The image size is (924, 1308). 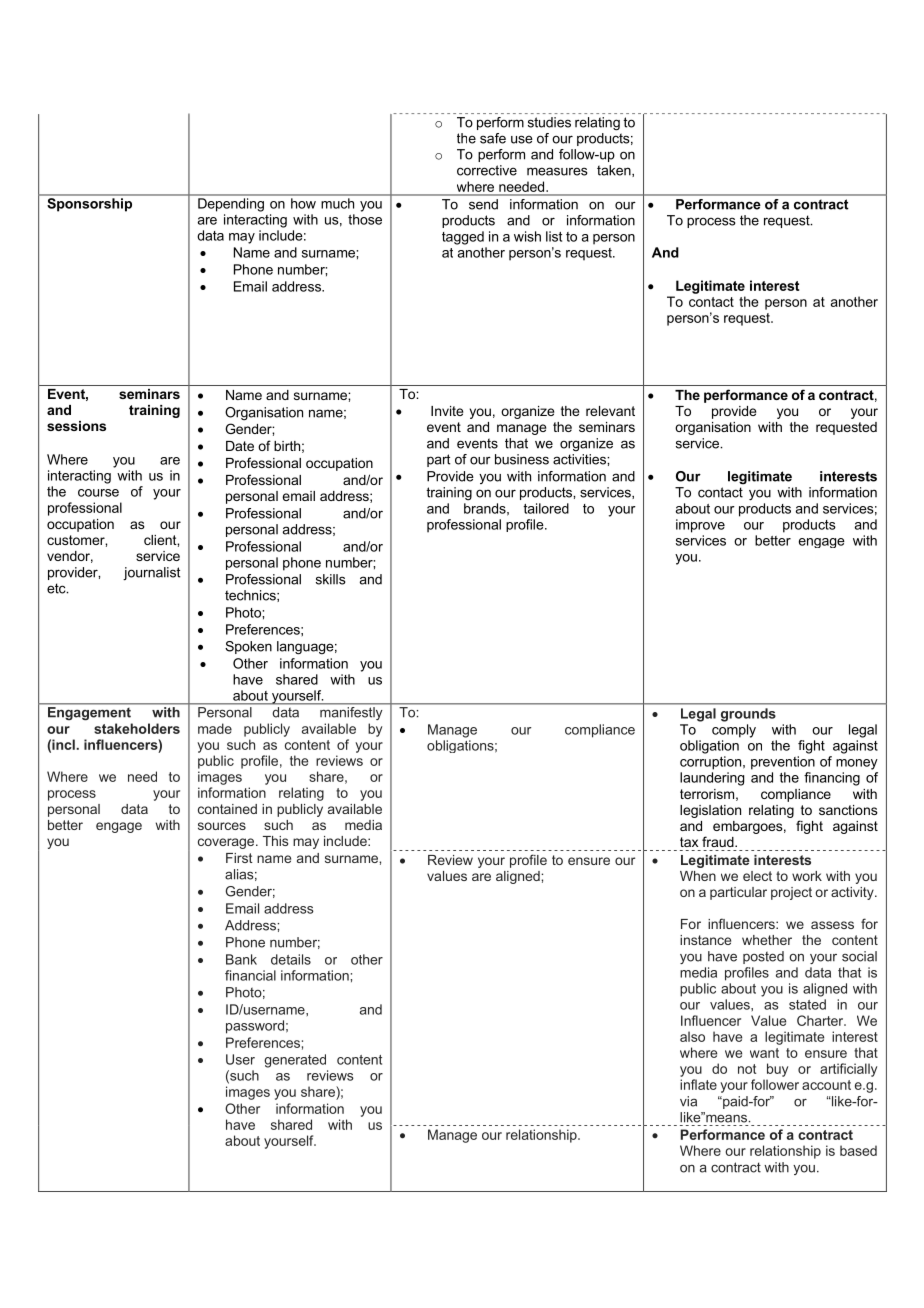 What do you see at coordinates (248, 647) in the screenshot?
I see `Spoken` at bounding box center [248, 647].
